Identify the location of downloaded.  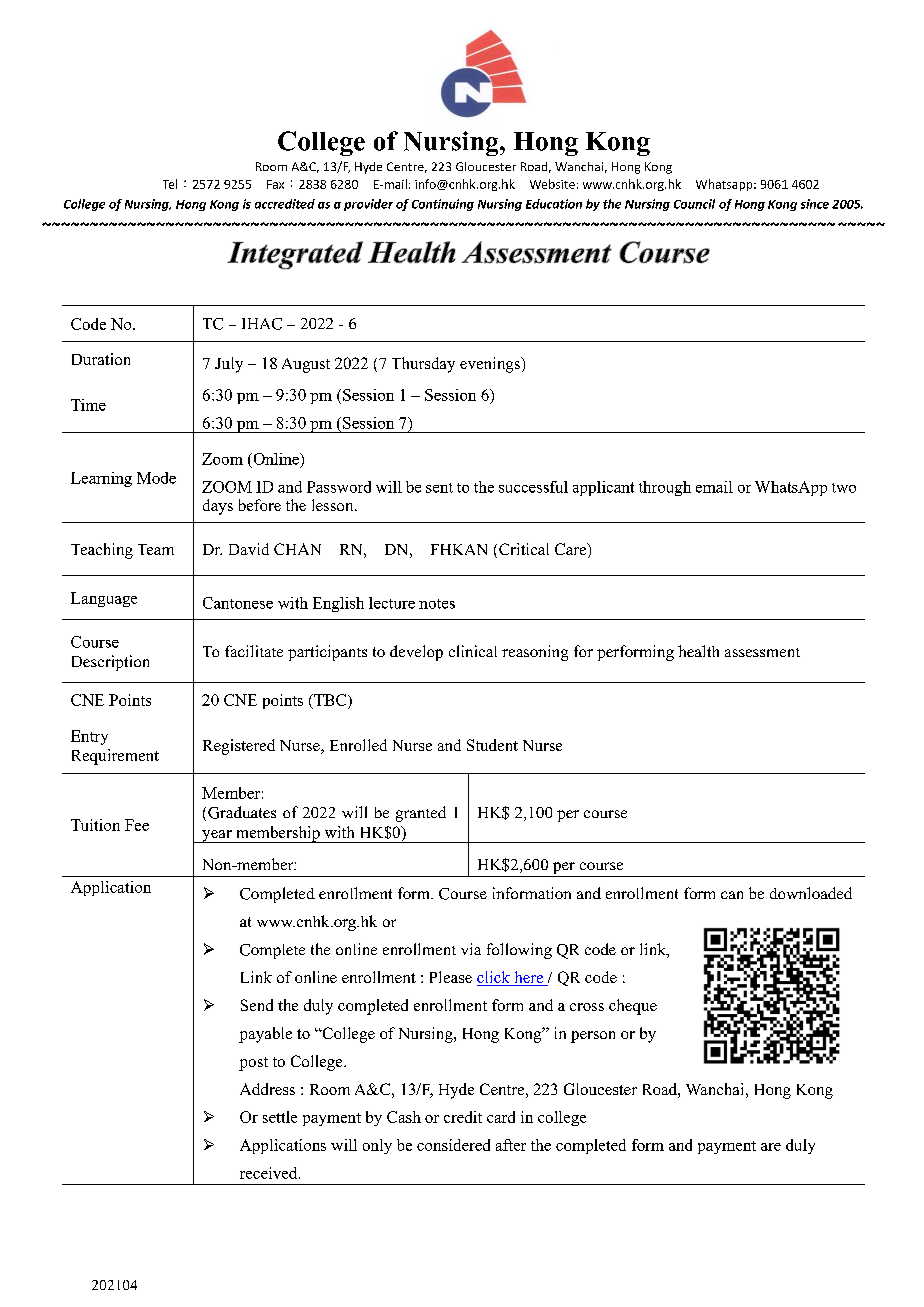
(811, 893).
